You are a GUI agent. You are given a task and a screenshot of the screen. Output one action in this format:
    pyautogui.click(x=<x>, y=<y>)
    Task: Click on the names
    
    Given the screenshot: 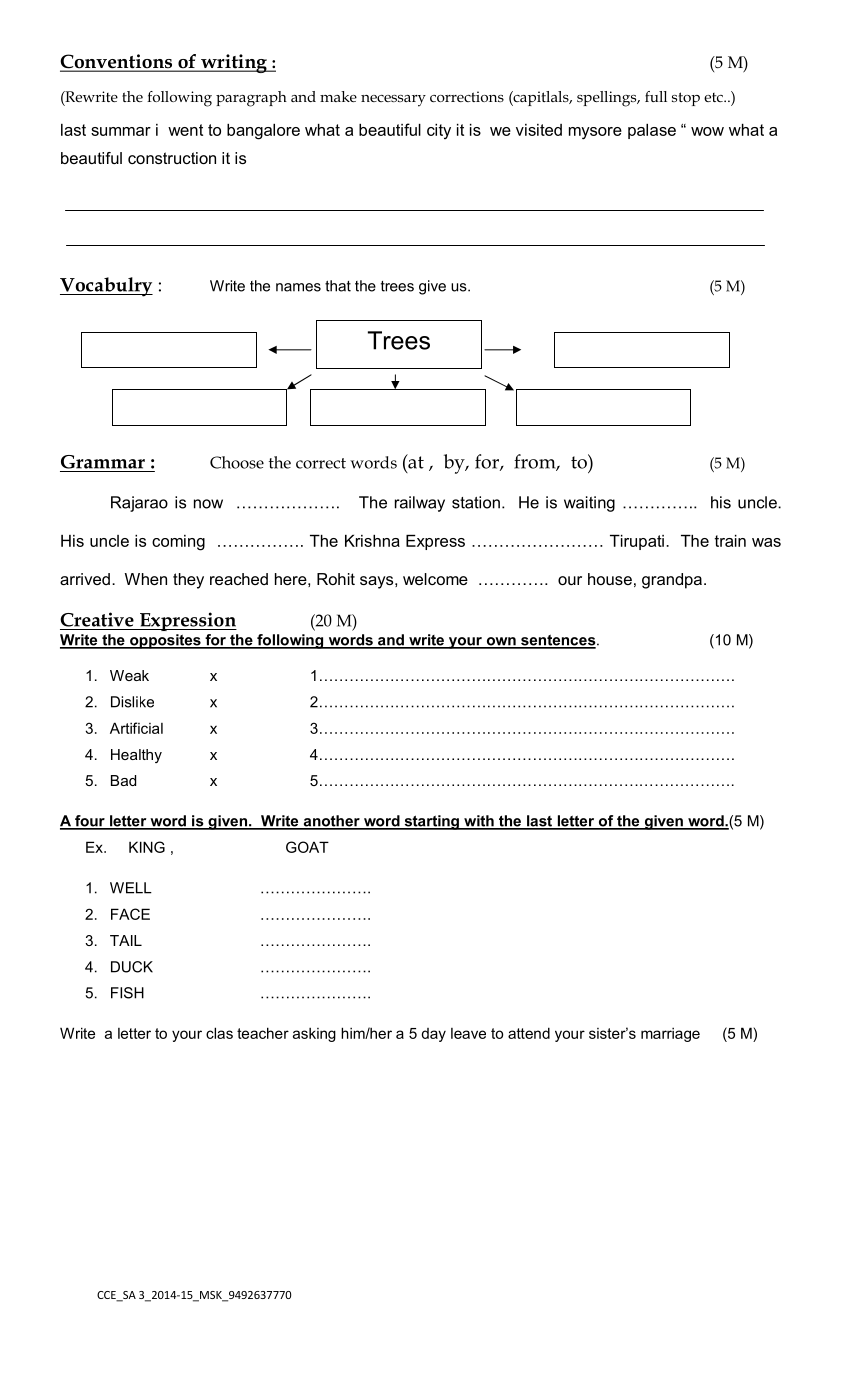 What is the action you would take?
    pyautogui.click(x=298, y=287)
